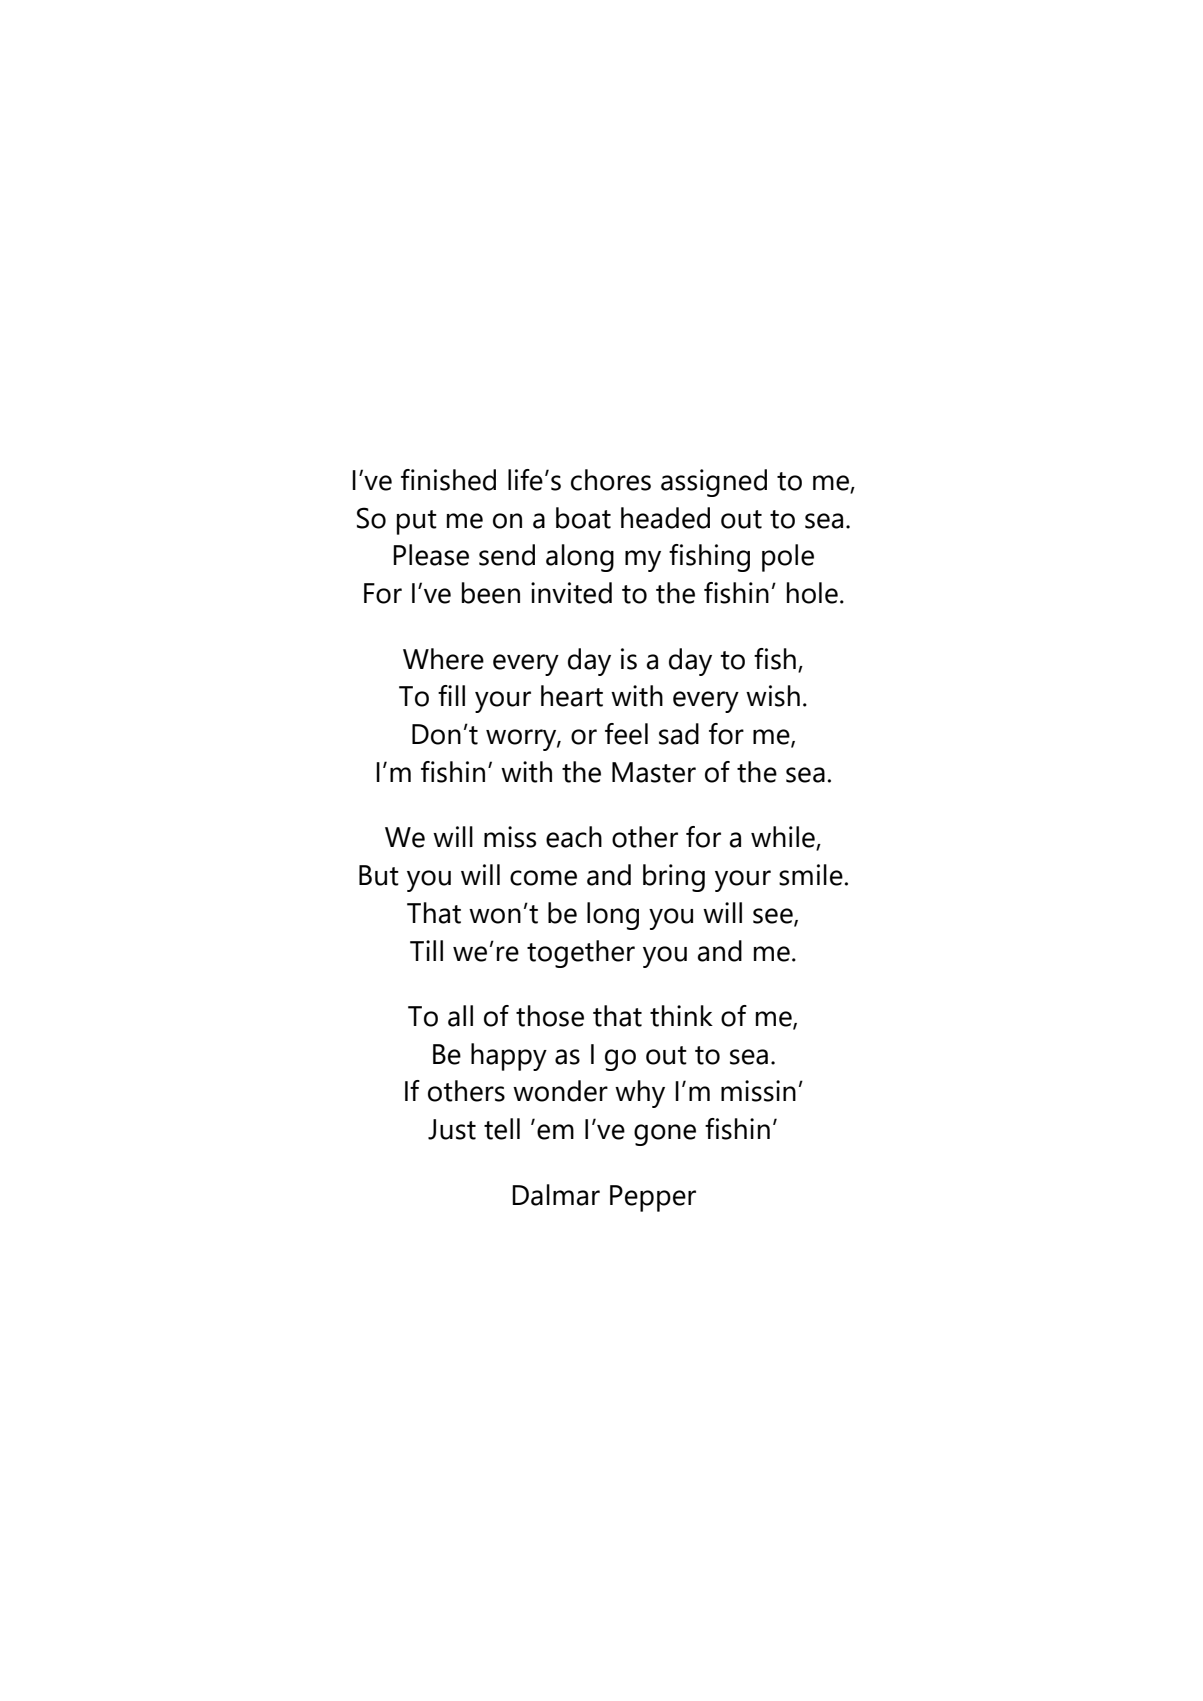 This page has width=1203, height=1701. I want to click on Till, so click(426, 950).
